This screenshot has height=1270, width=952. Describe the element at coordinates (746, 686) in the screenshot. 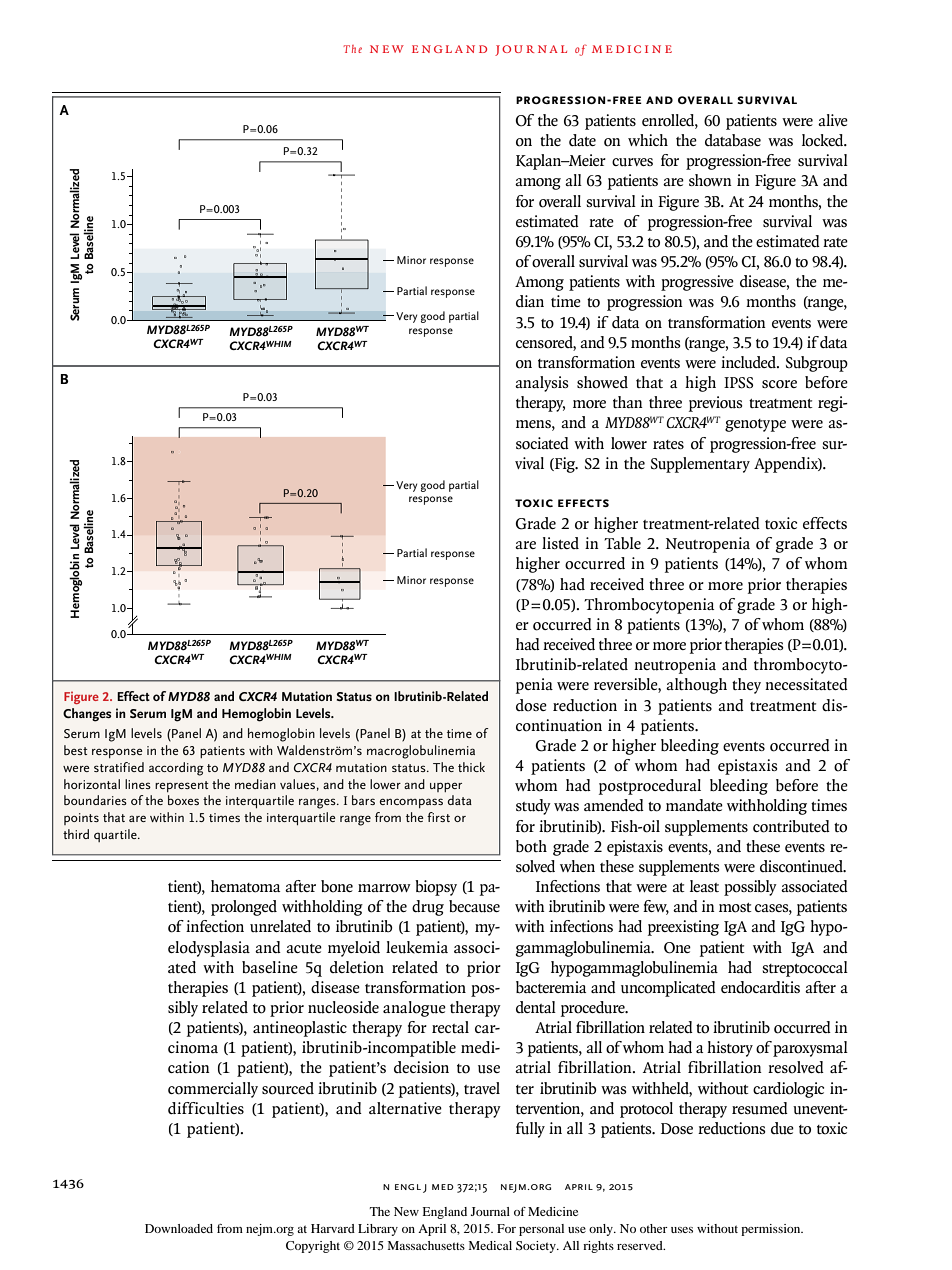

I see `they` at that location.
